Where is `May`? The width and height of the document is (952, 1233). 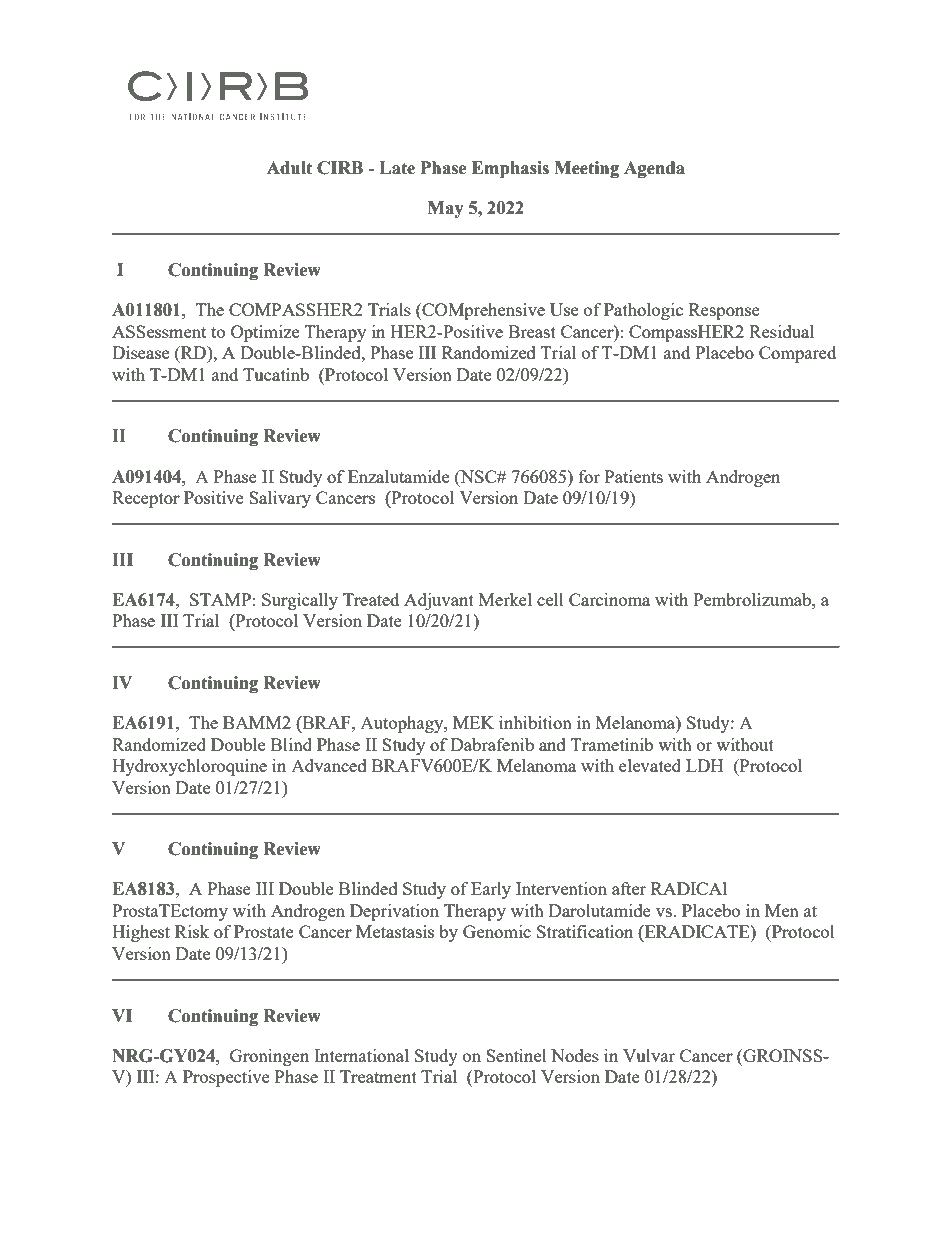
May is located at coordinates (446, 209).
